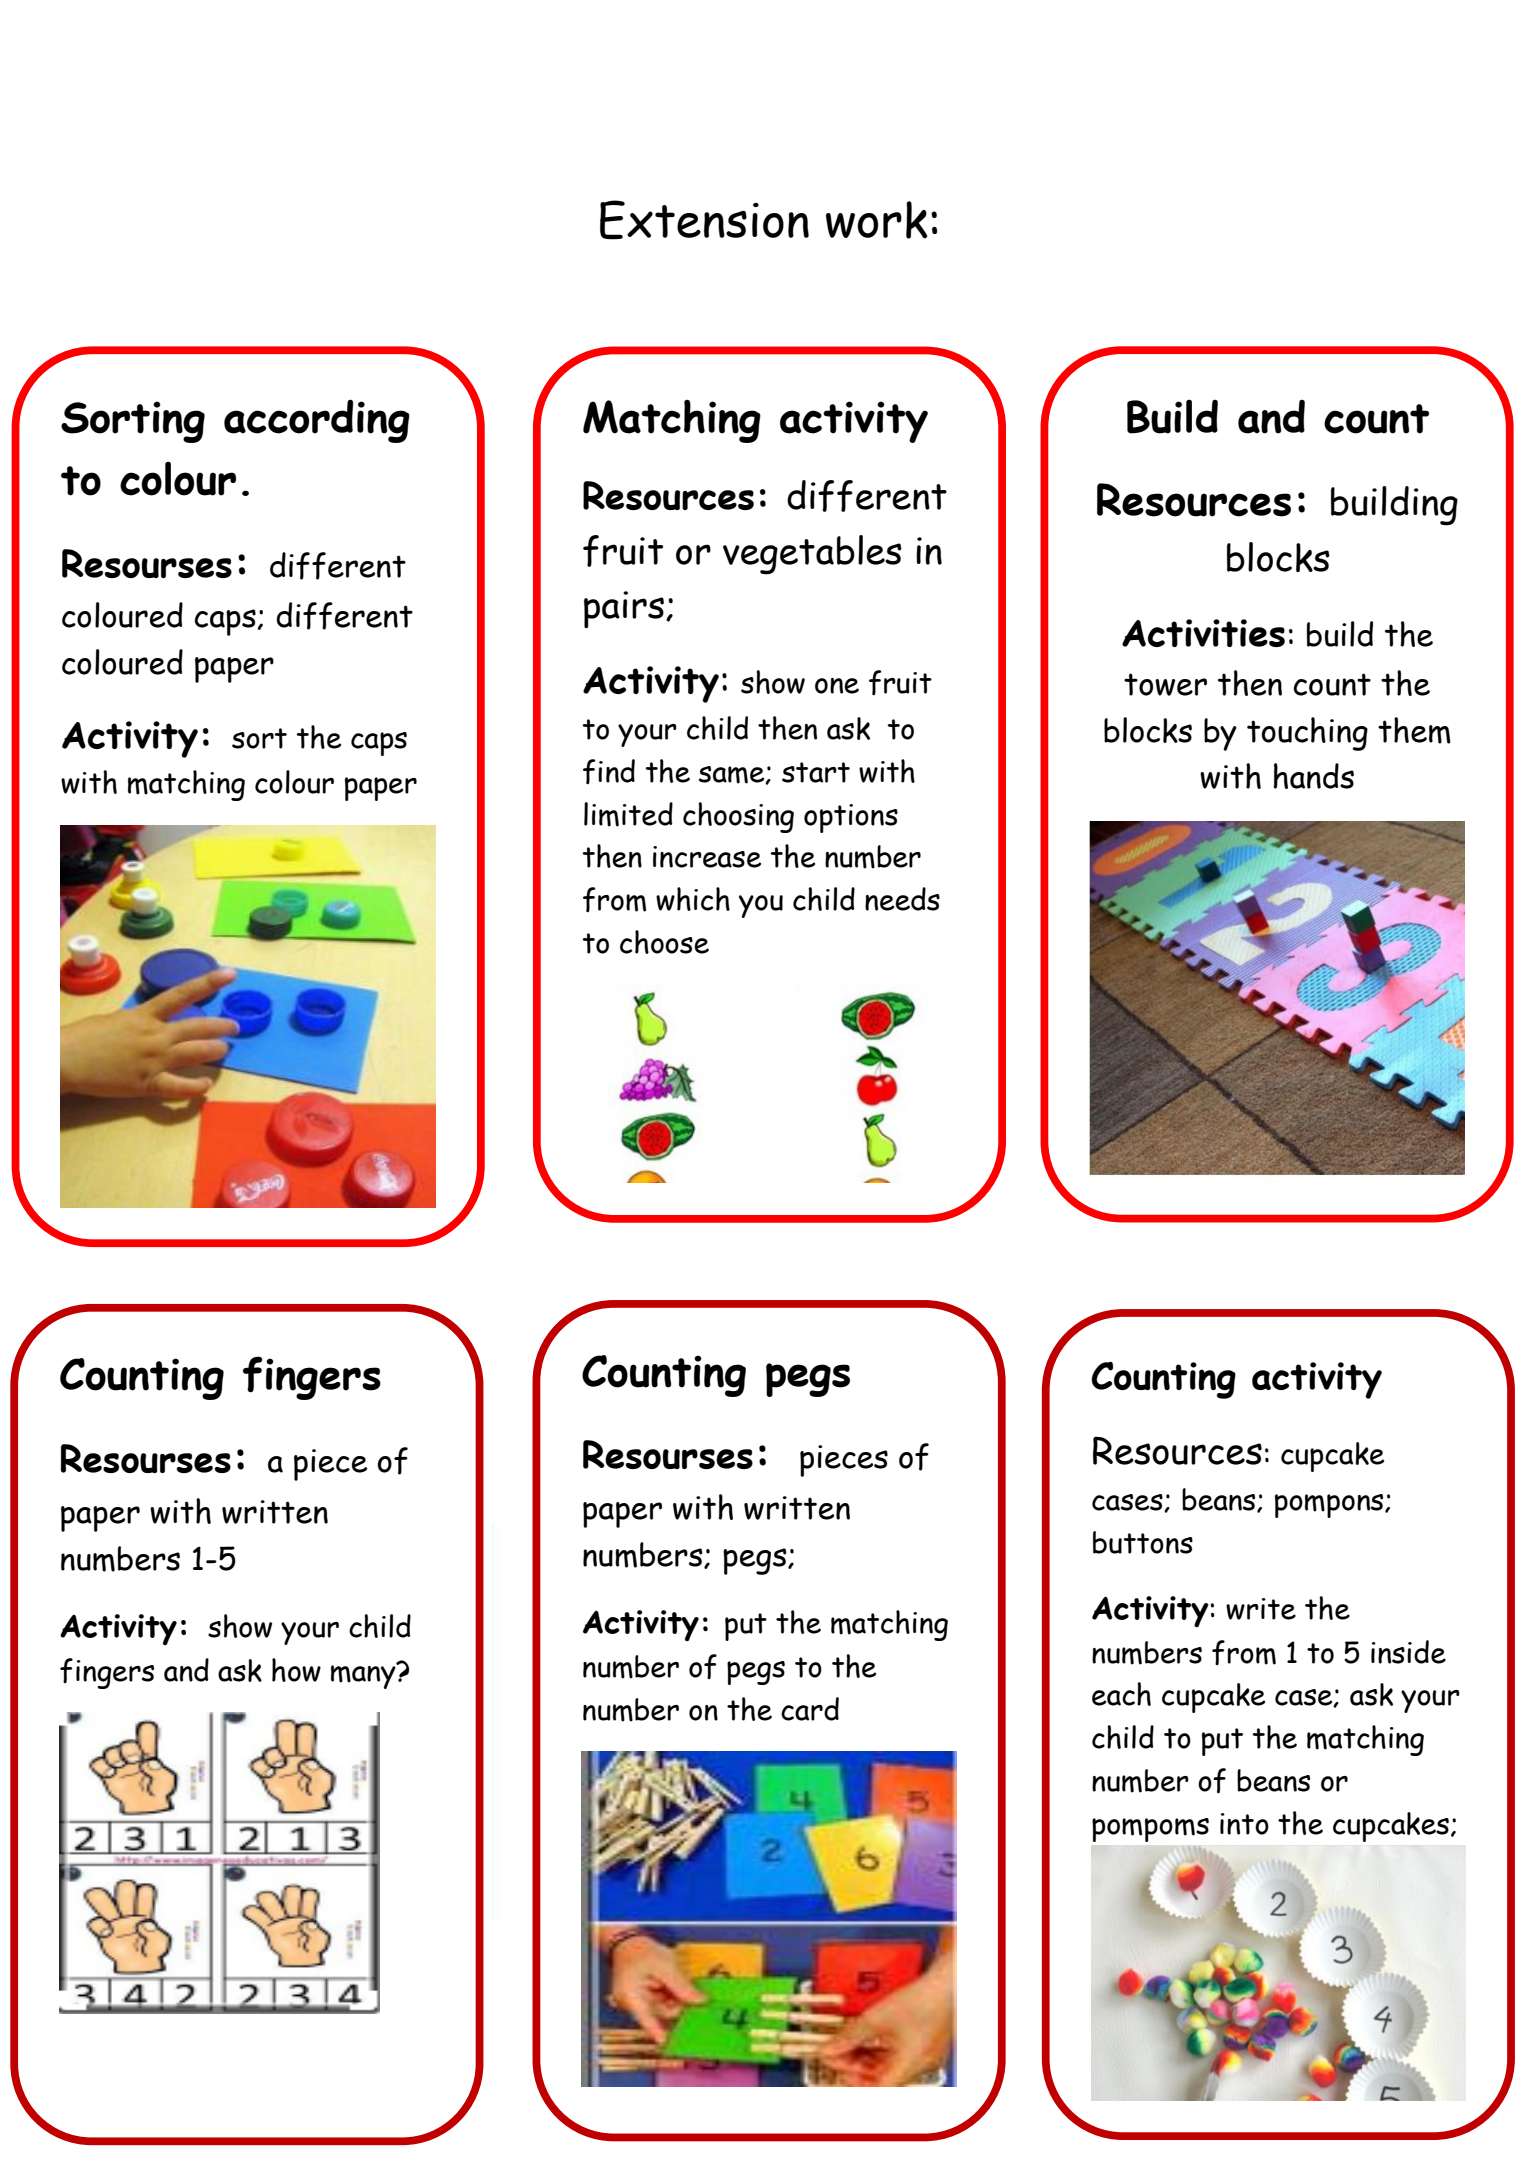 Image resolution: width=1539 pixels, height=2176 pixels. I want to click on pairs, so click(624, 609).
